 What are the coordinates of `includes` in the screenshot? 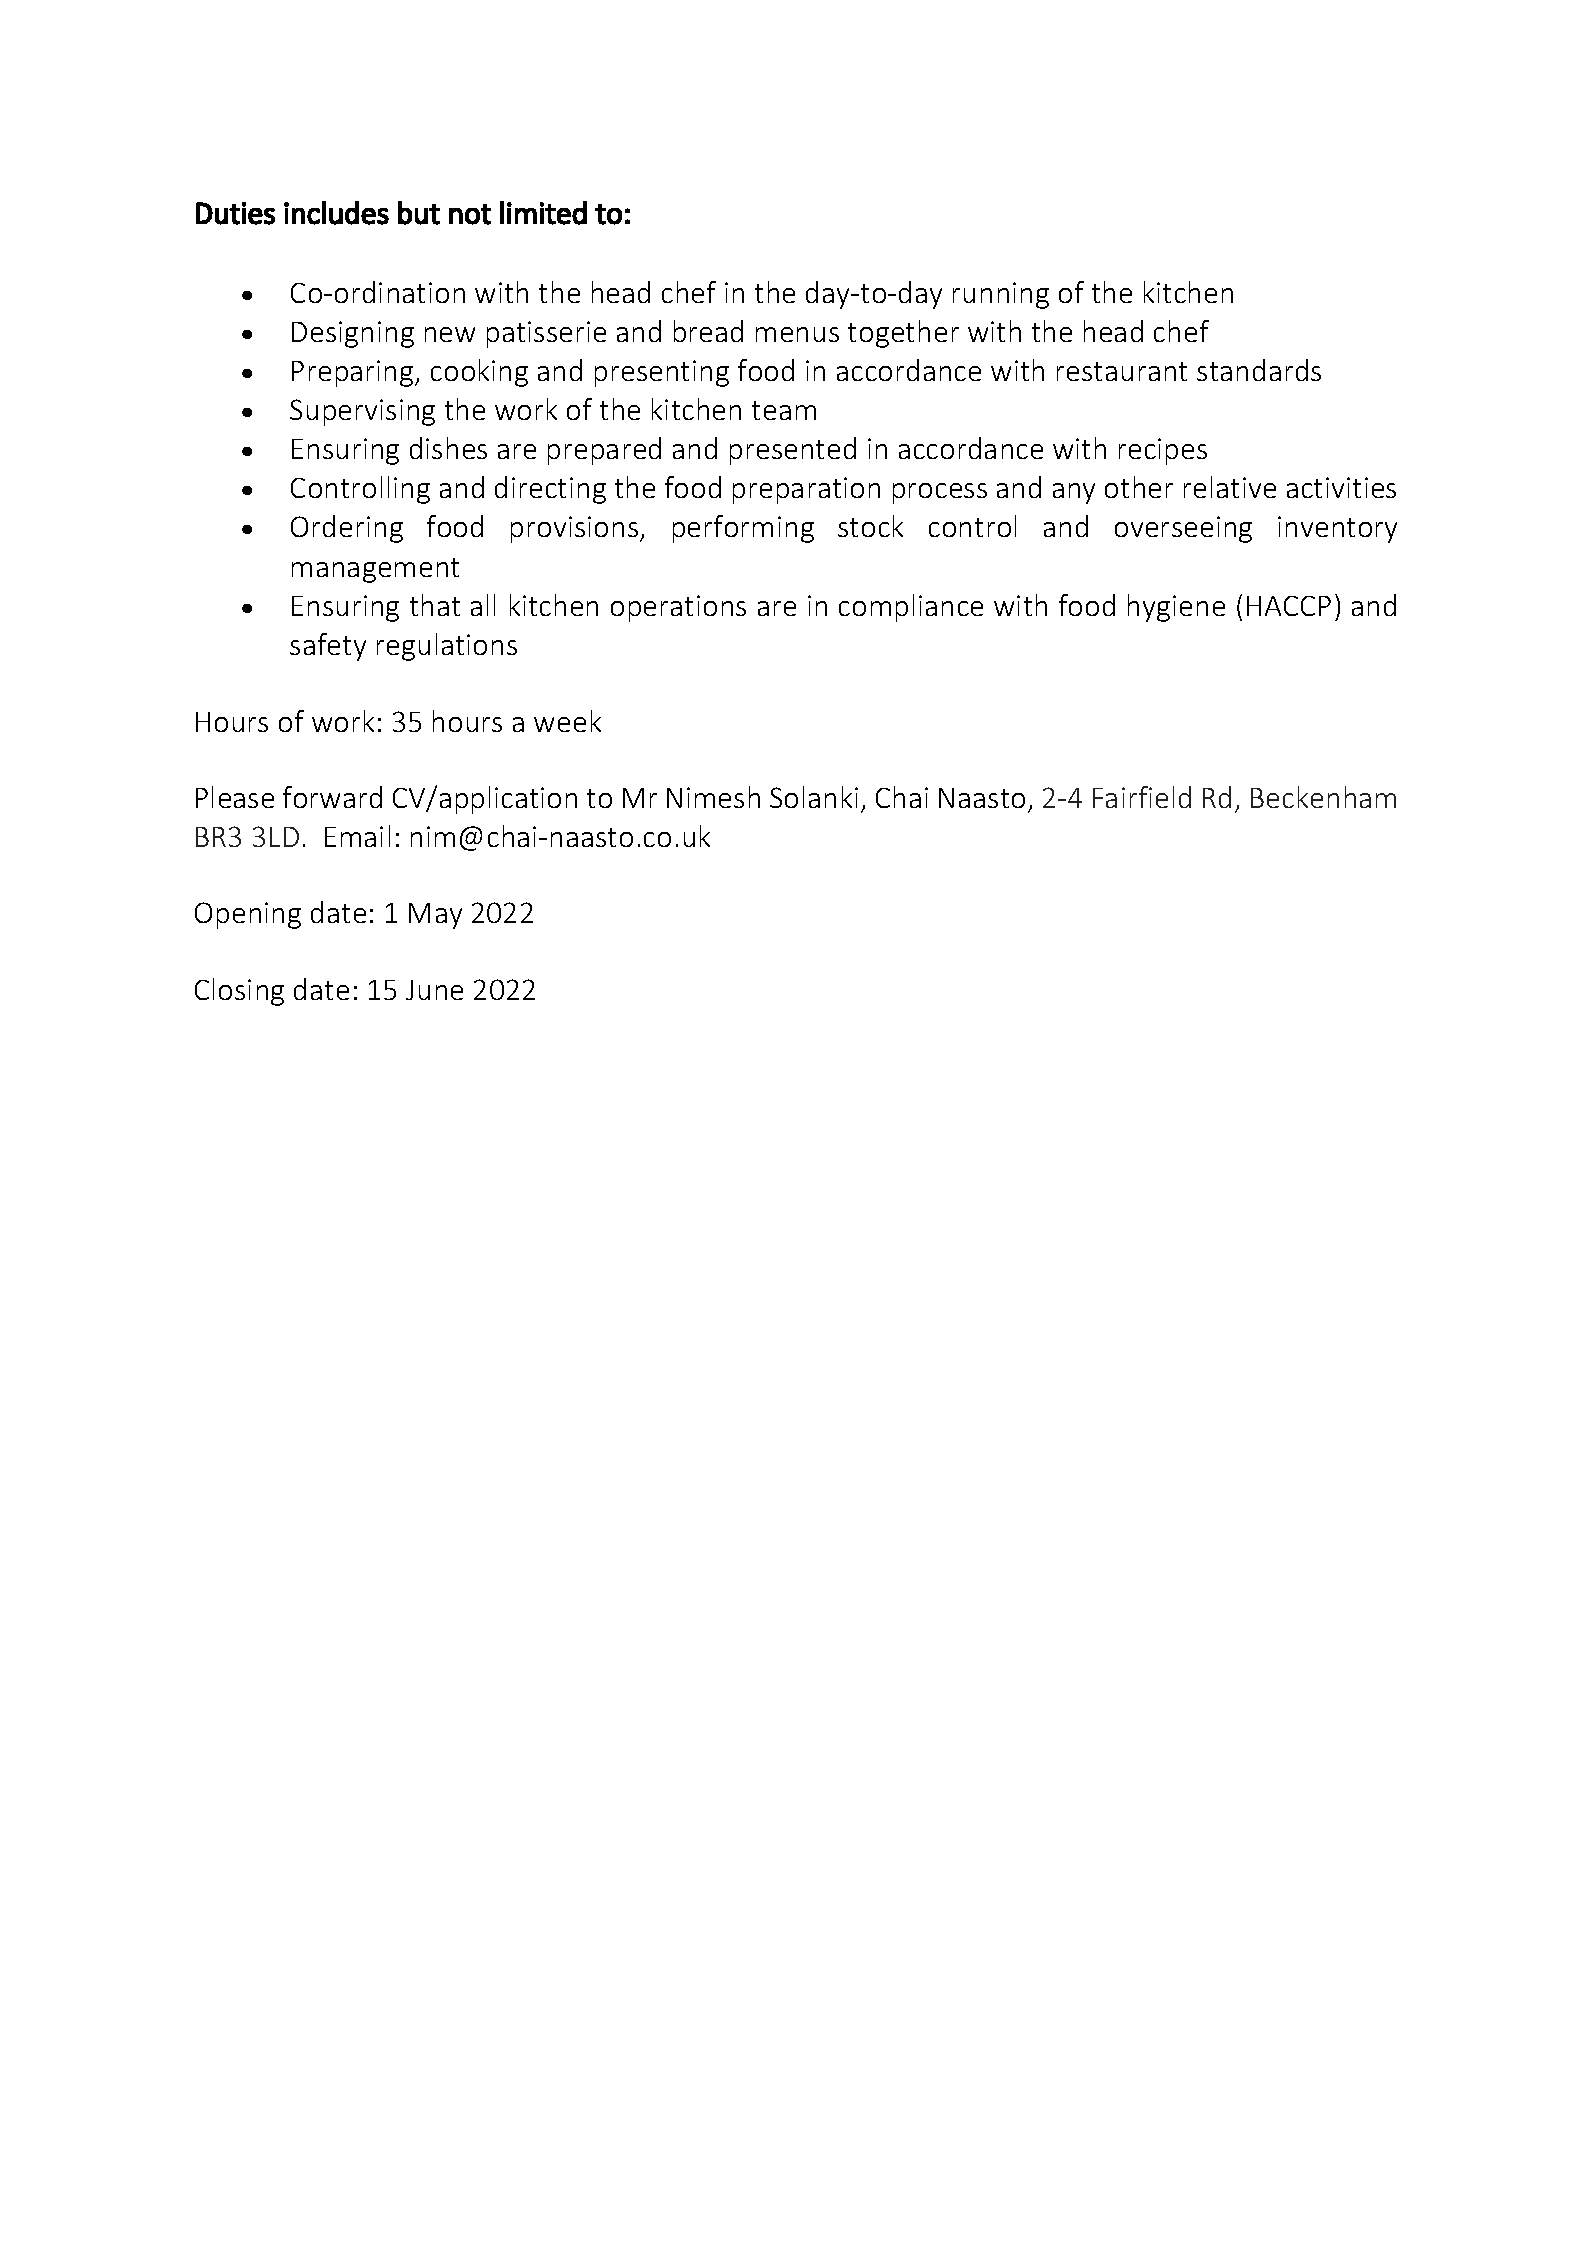 It's located at (336, 213).
